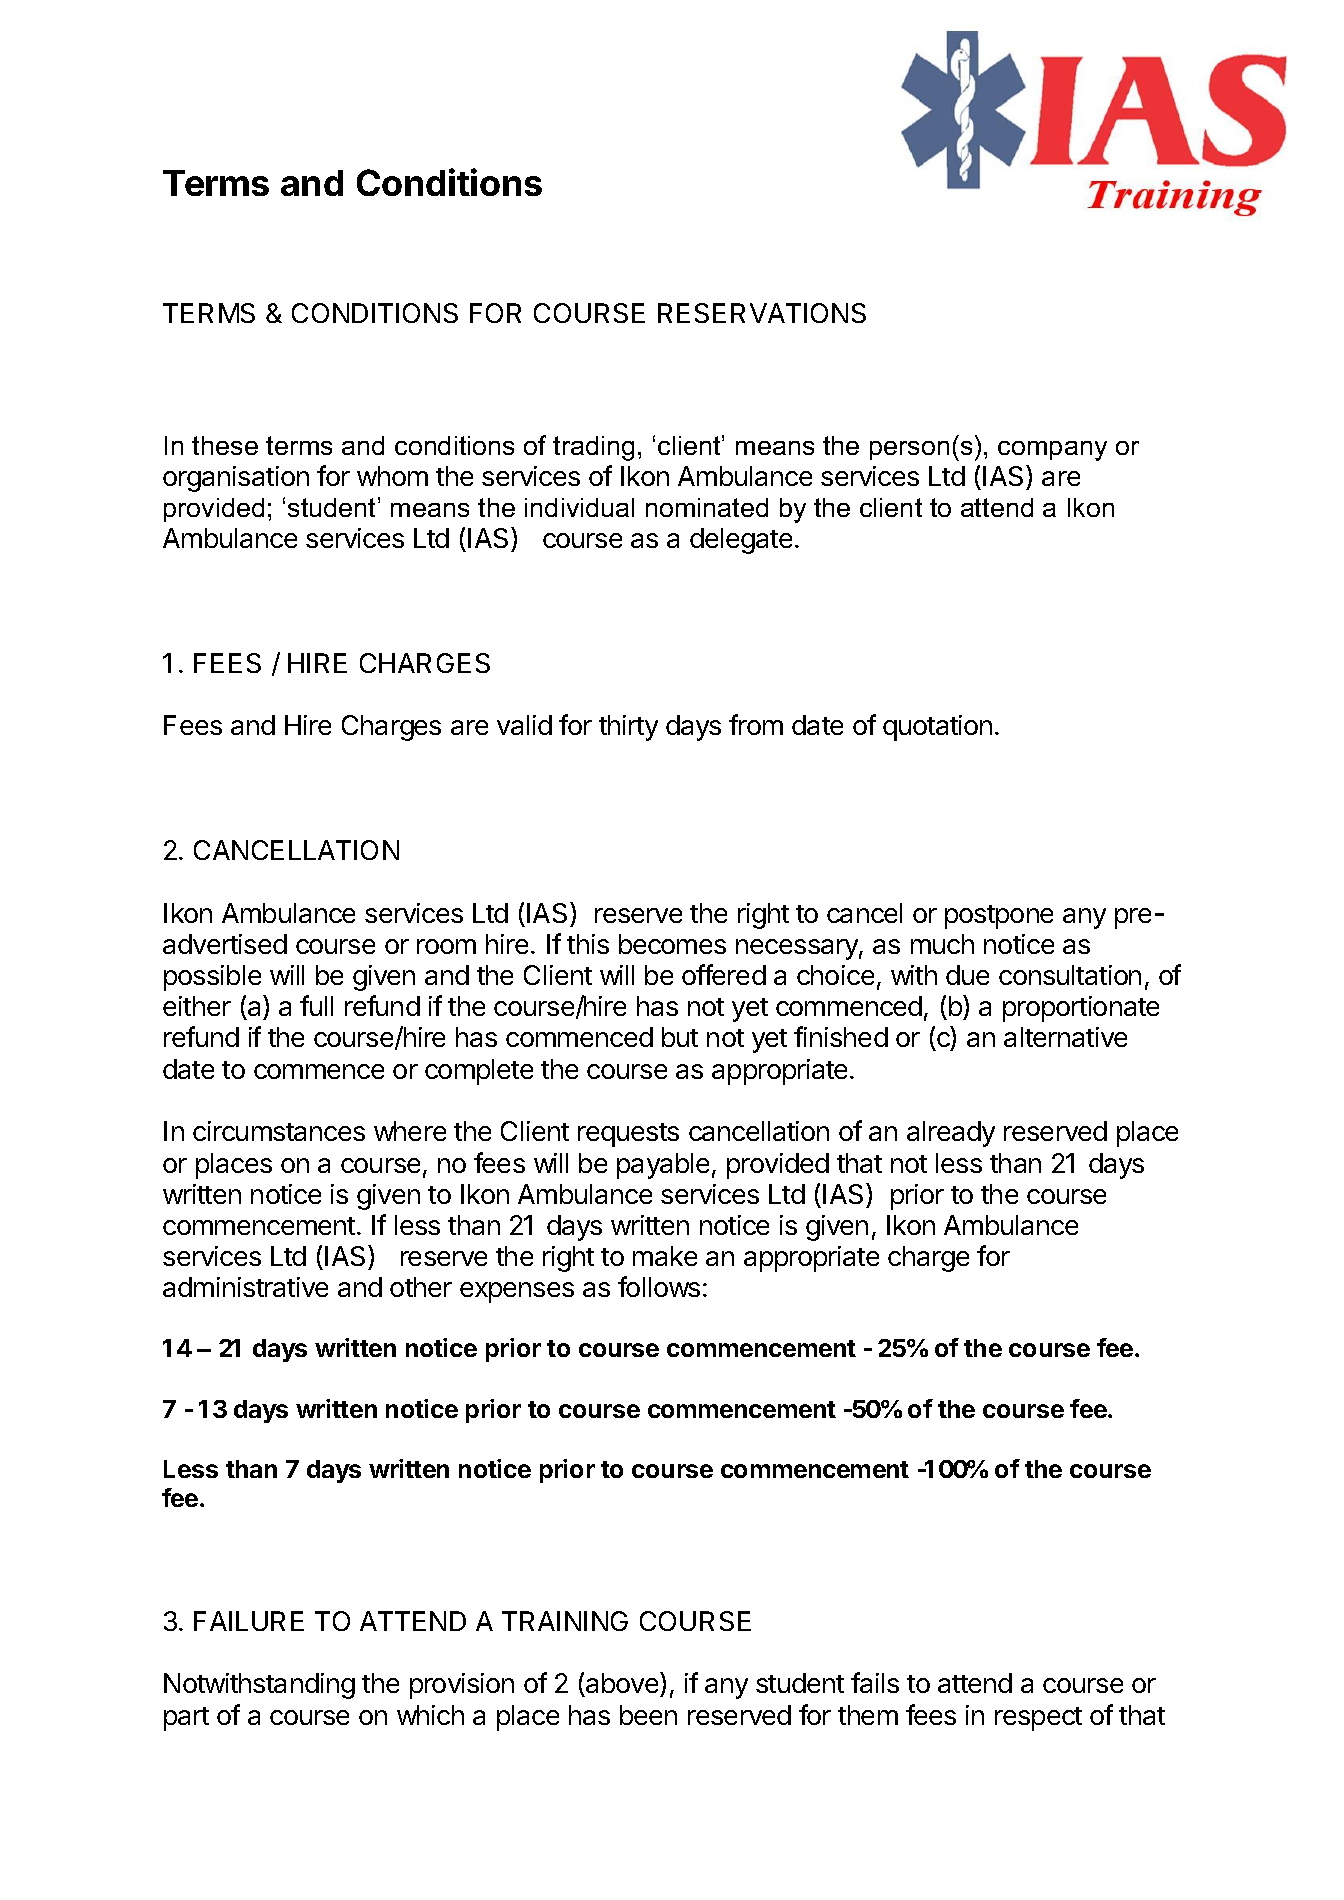 Image resolution: width=1344 pixels, height=1900 pixels. What do you see at coordinates (1038, 1719) in the screenshot?
I see `respect` at bounding box center [1038, 1719].
